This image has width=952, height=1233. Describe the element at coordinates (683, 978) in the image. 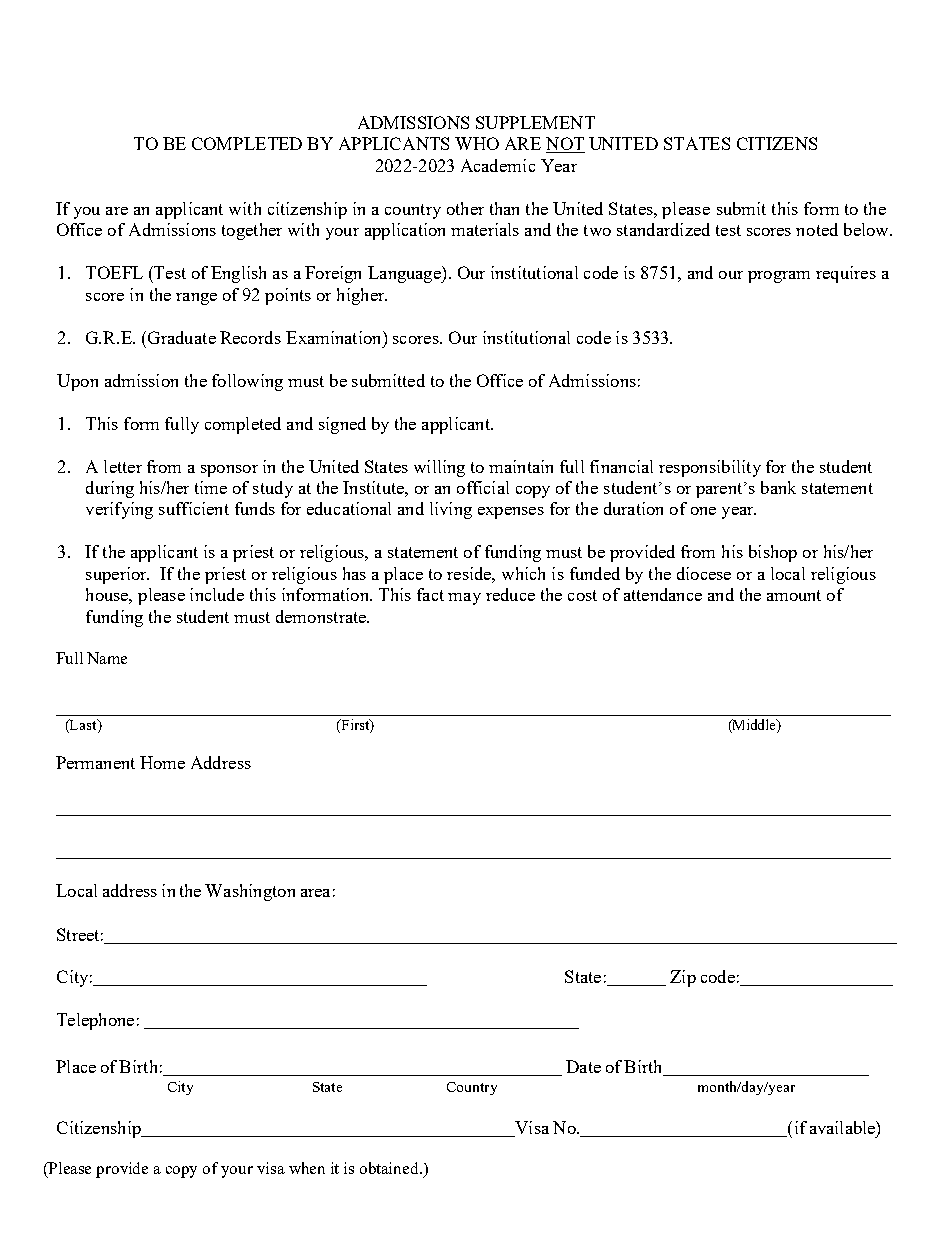

I see `Zip` at that location.
